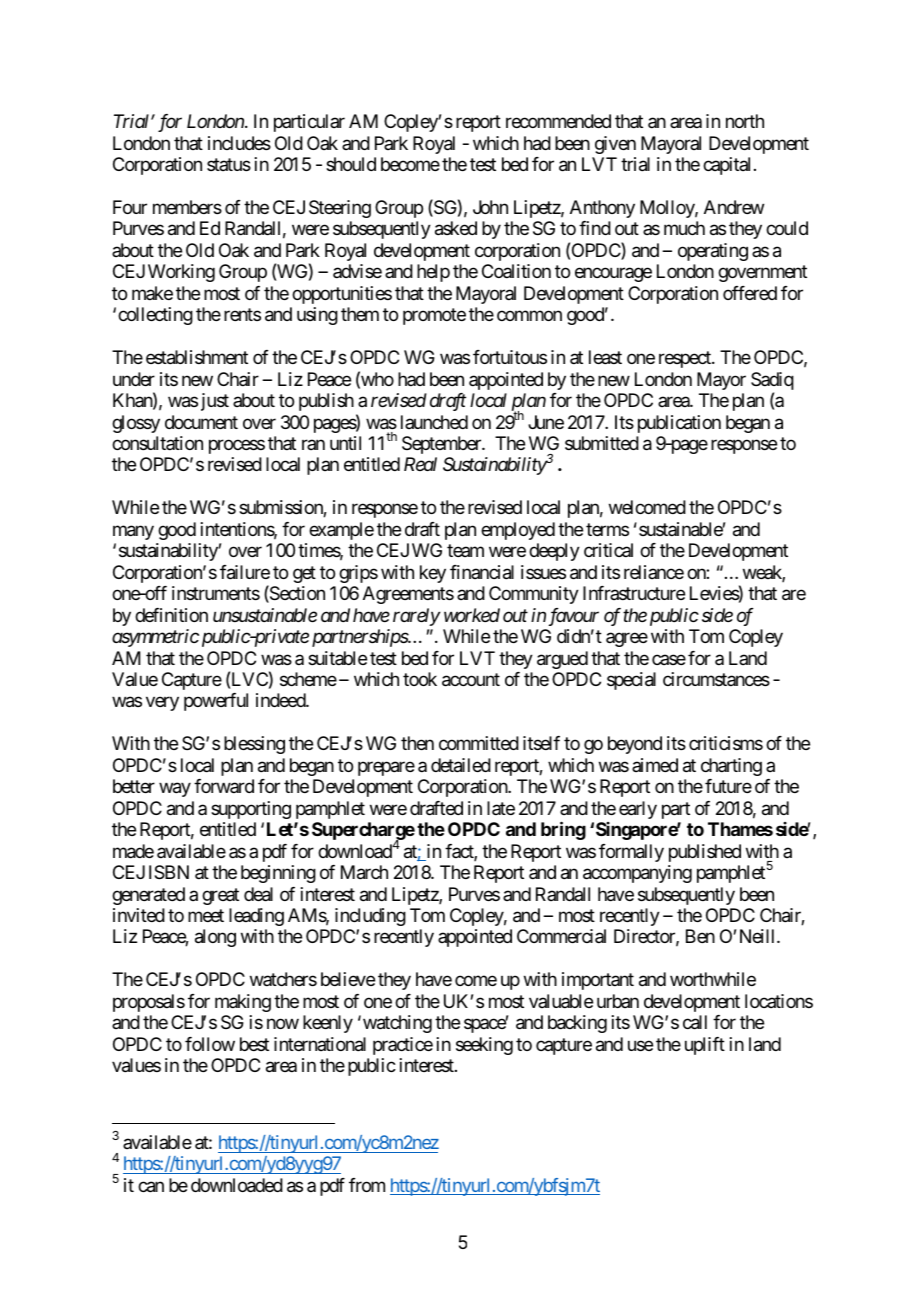  What do you see at coordinates (637, 874) in the page?
I see `accompanying` at bounding box center [637, 874].
